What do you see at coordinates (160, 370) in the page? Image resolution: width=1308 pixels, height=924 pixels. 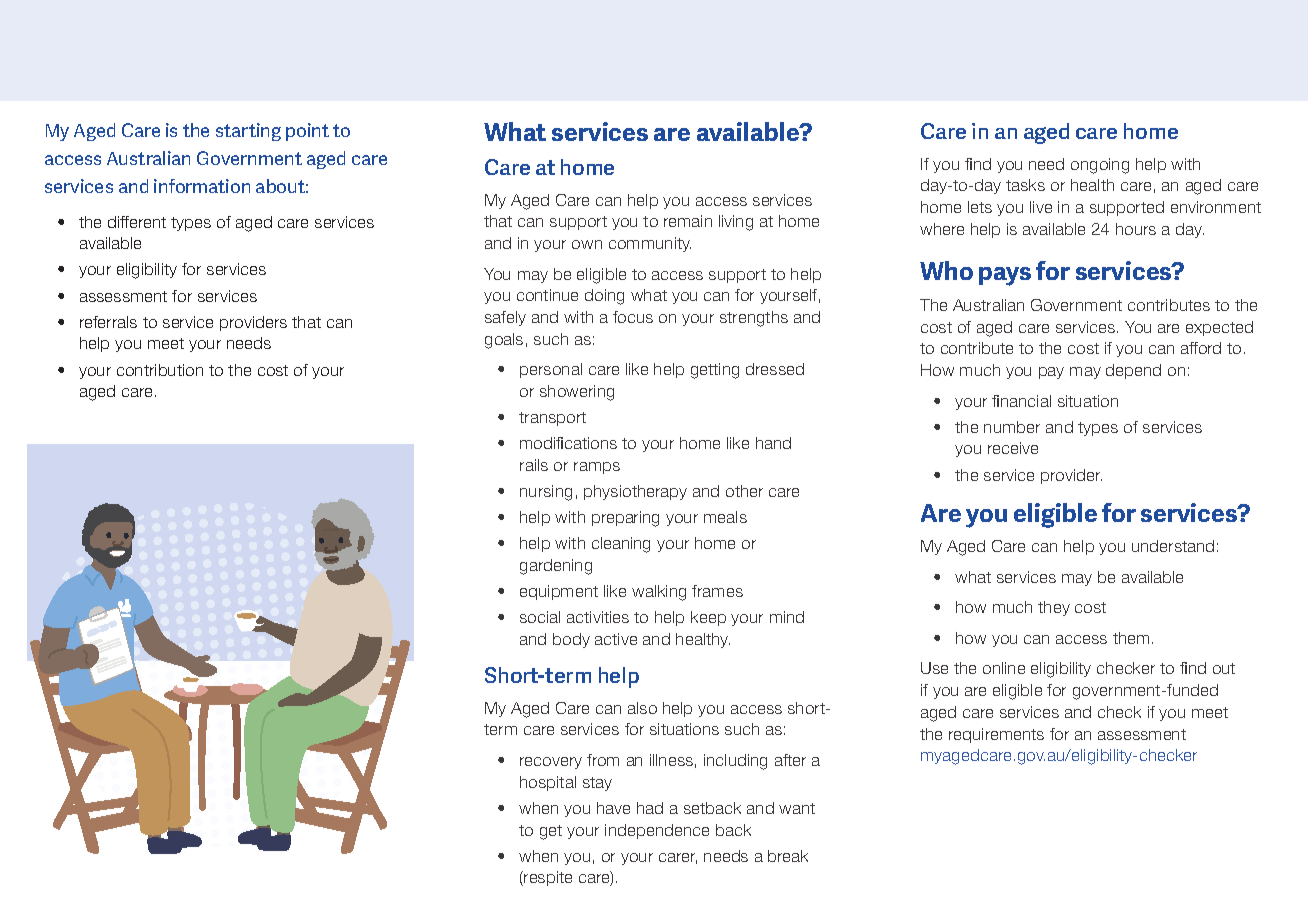 I see `contribution` at bounding box center [160, 370].
